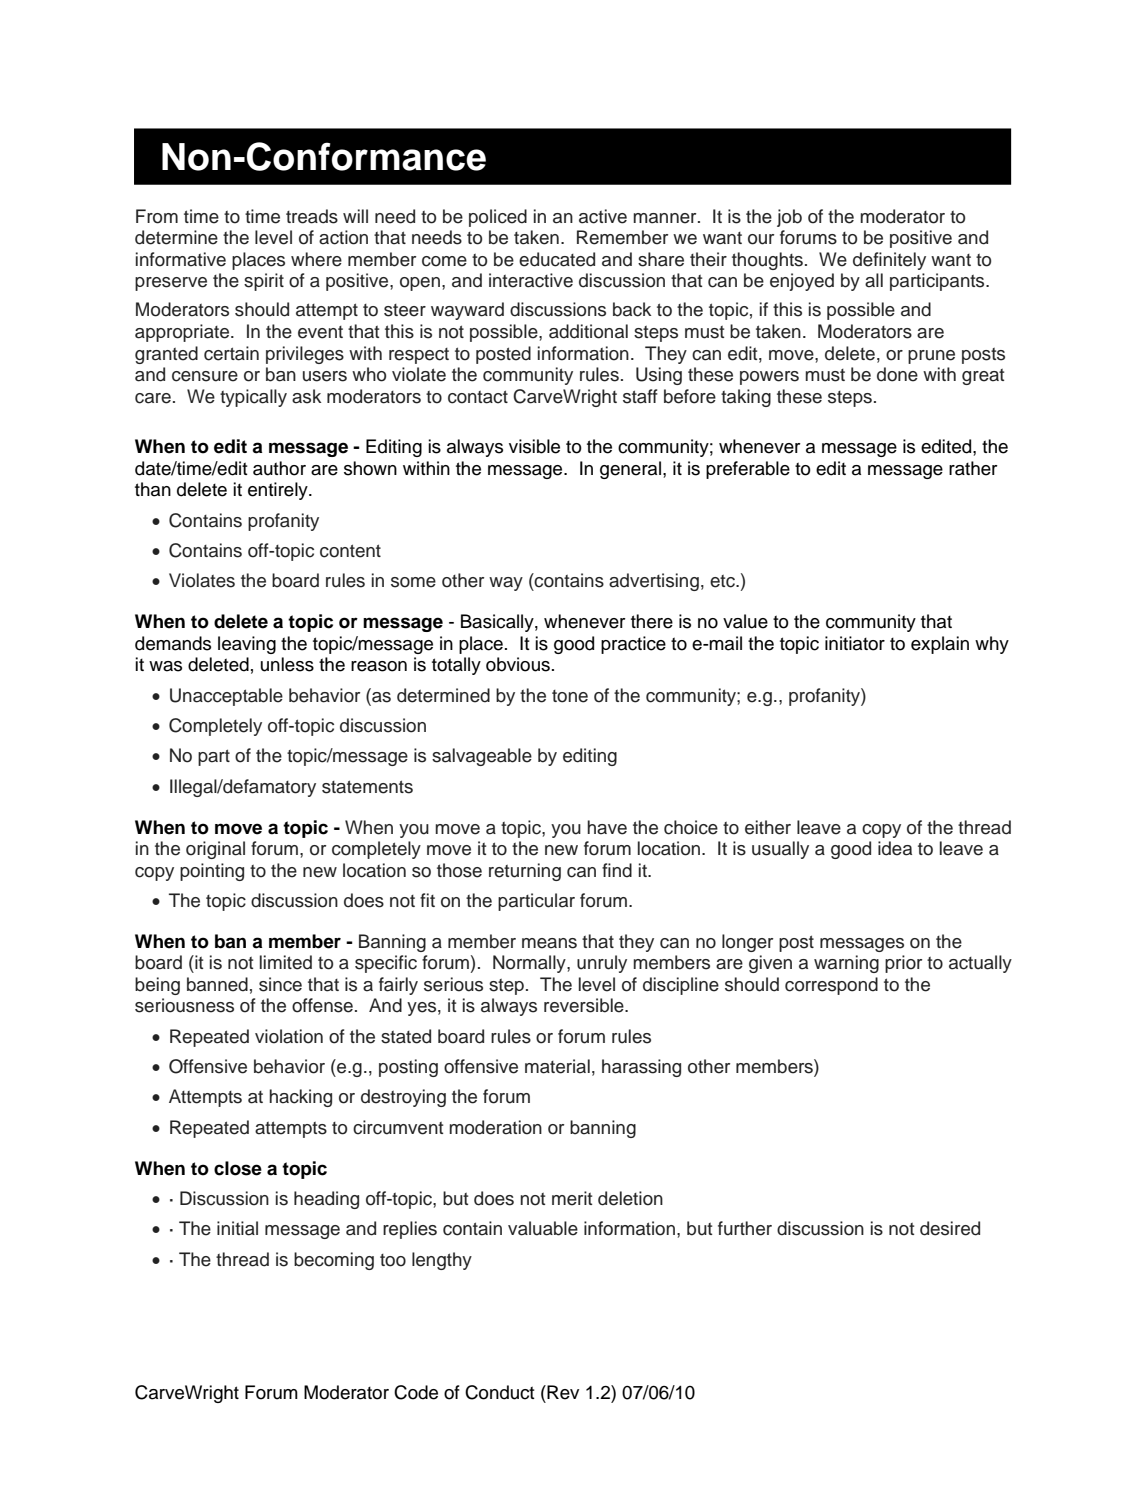 The width and height of the document is (1147, 1485). I want to click on definitely, so click(889, 261).
